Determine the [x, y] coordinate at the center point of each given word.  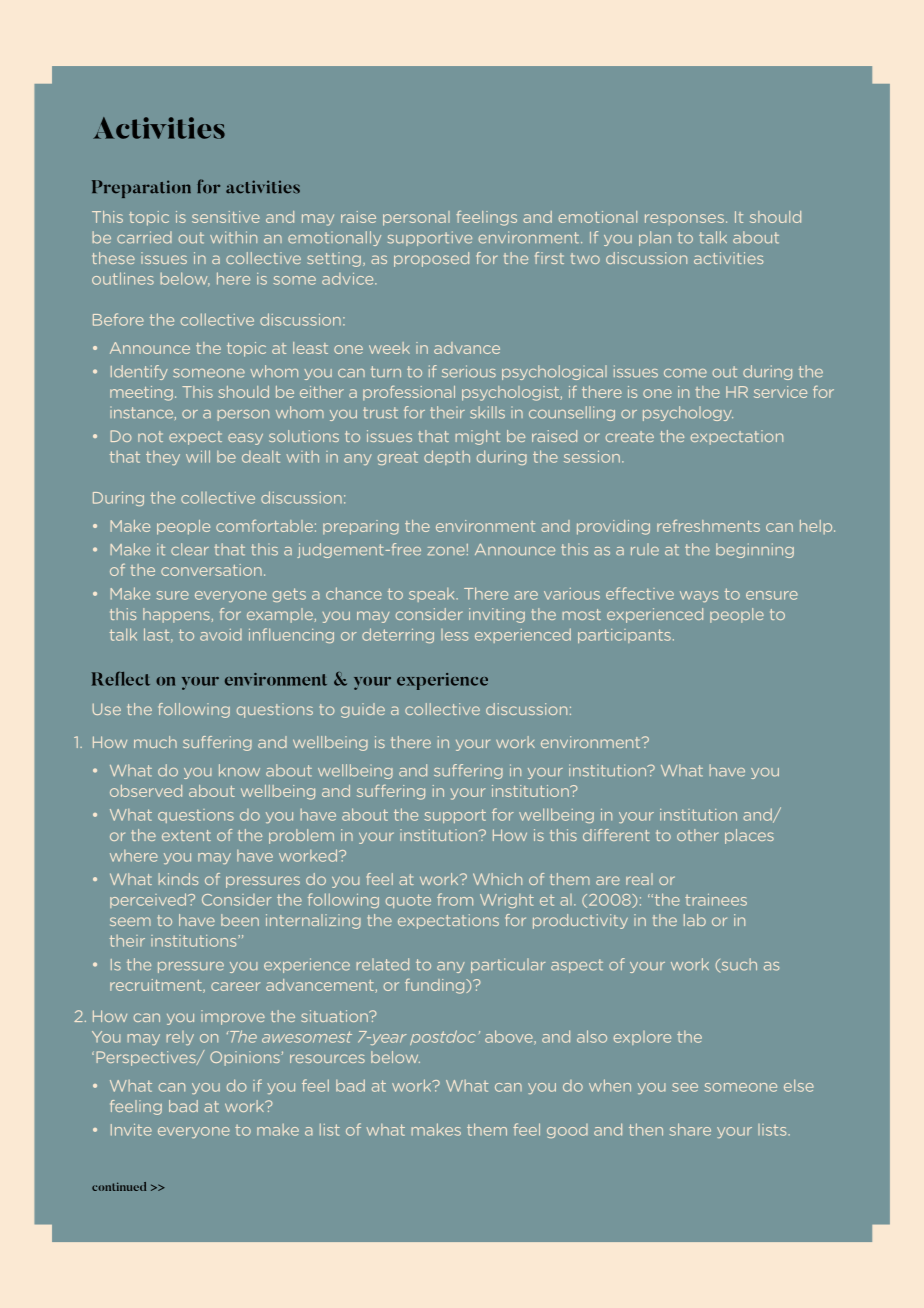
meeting [141, 393]
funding [436, 986]
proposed [431, 259]
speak [433, 595]
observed [146, 791]
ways [699, 596]
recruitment [157, 986]
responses [684, 219]
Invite [131, 1130]
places [749, 836]
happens [176, 615]
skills [487, 412]
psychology [688, 413]
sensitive [226, 217]
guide [363, 710]
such [738, 965]
